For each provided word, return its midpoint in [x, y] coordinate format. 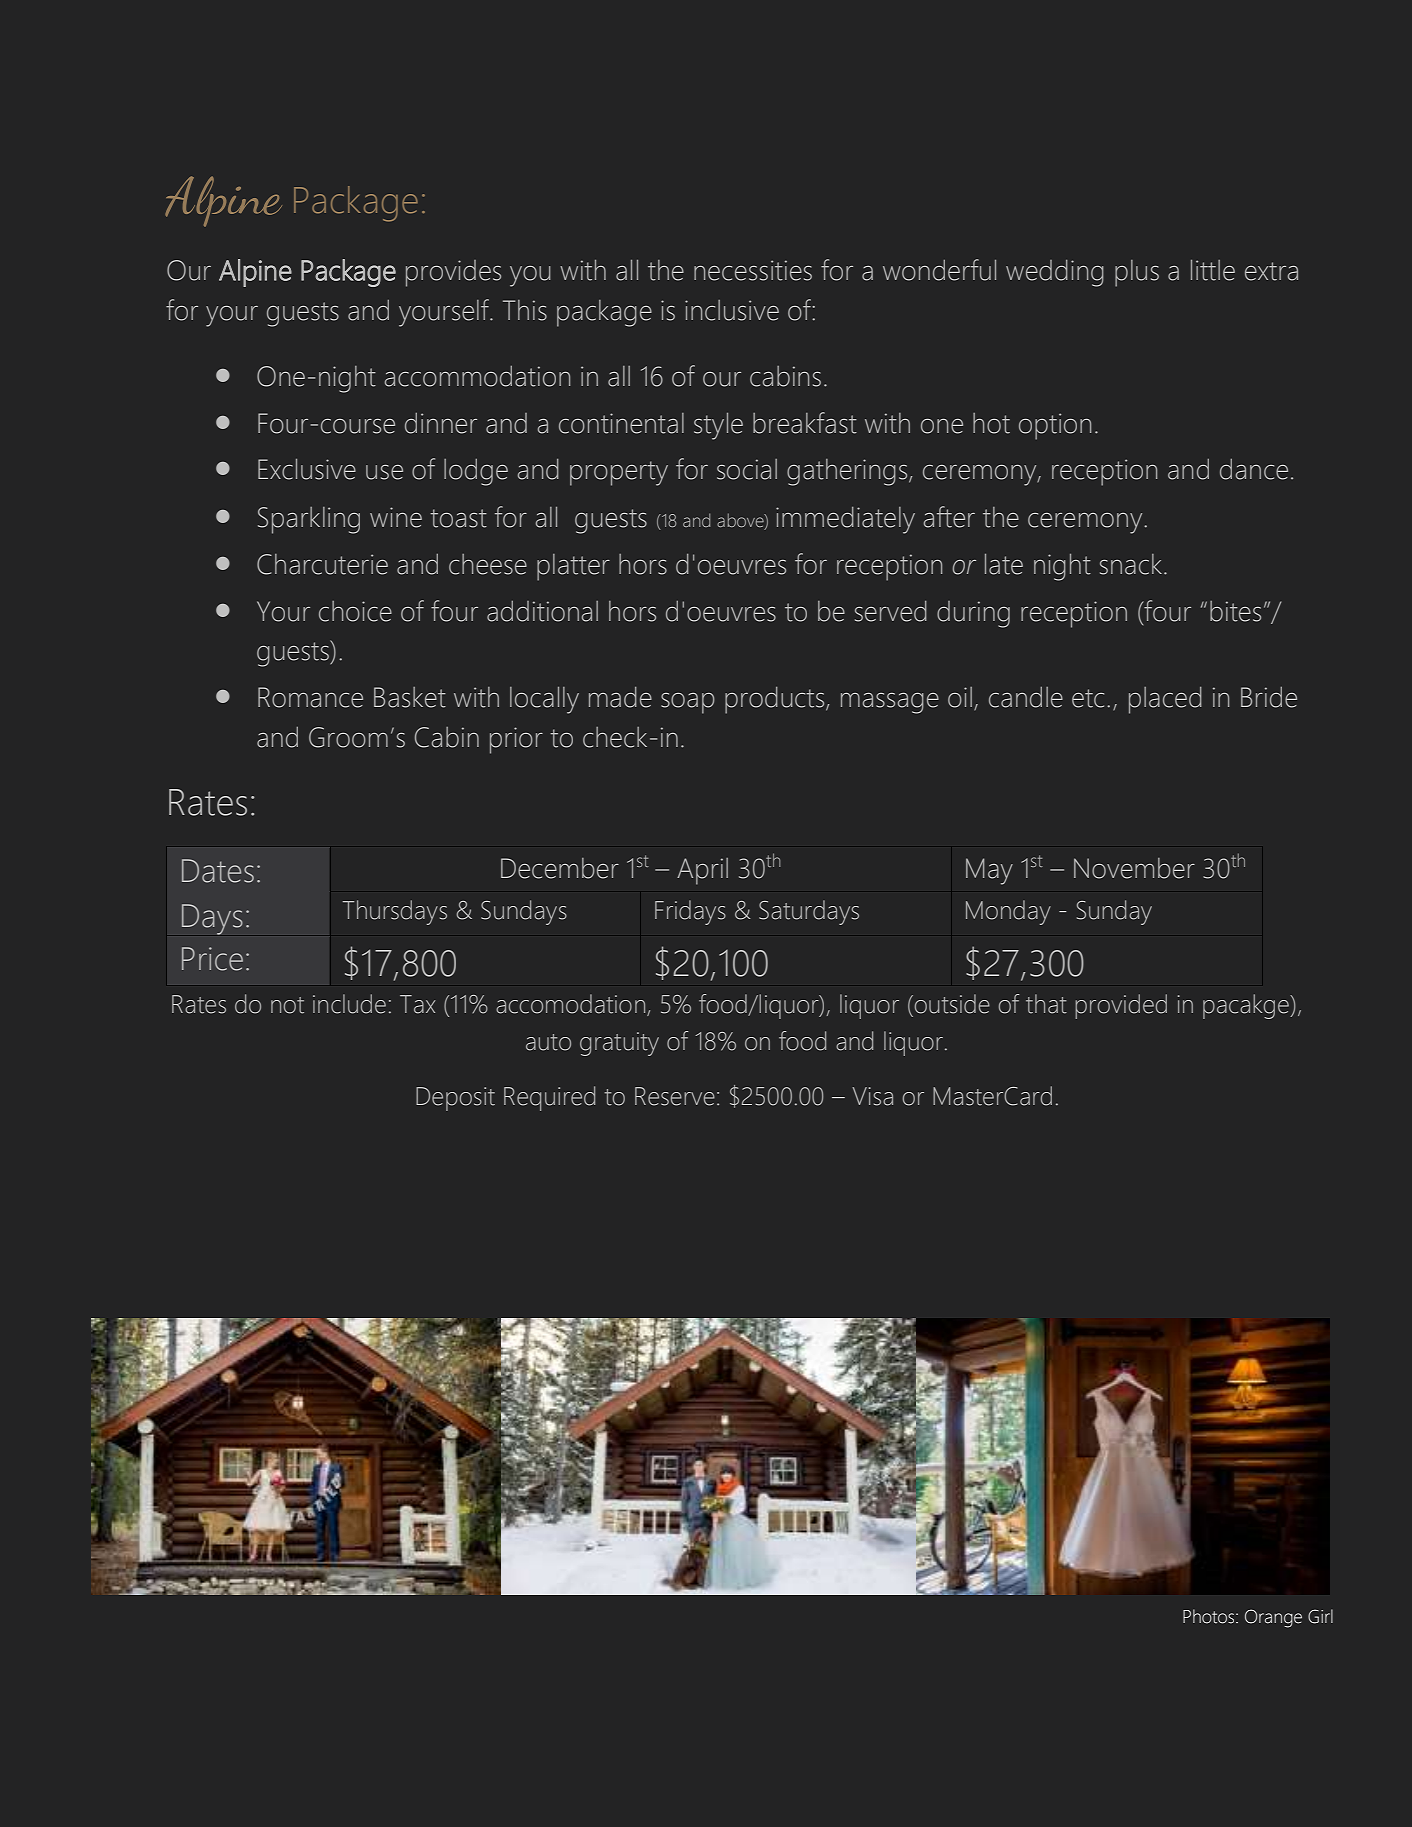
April [702, 871]
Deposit [455, 1099]
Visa [872, 1096]
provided [1121, 1006]
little [1213, 270]
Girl [1320, 1616]
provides [453, 273]
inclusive [732, 310]
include [349, 1004]
